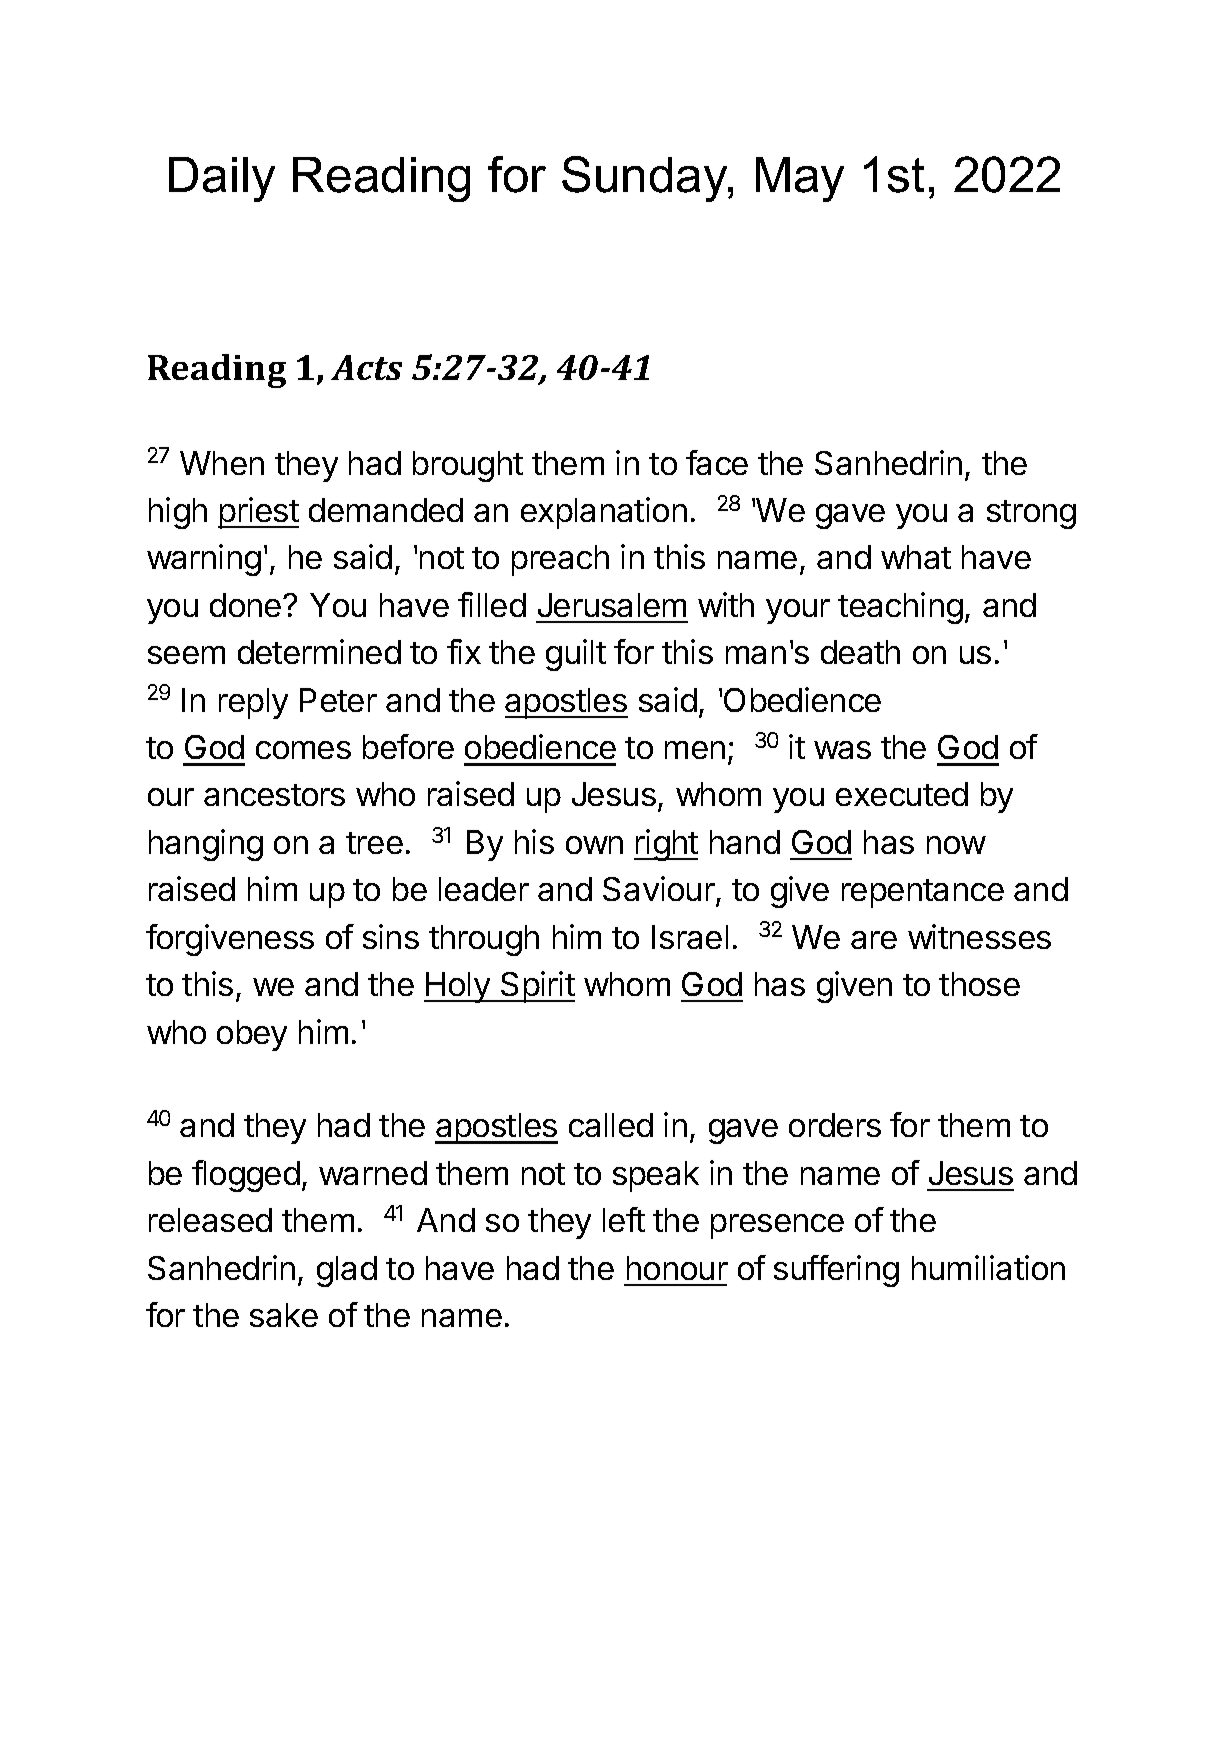 This document has width=1230, height=1739. I want to click on Daily, so click(222, 179).
